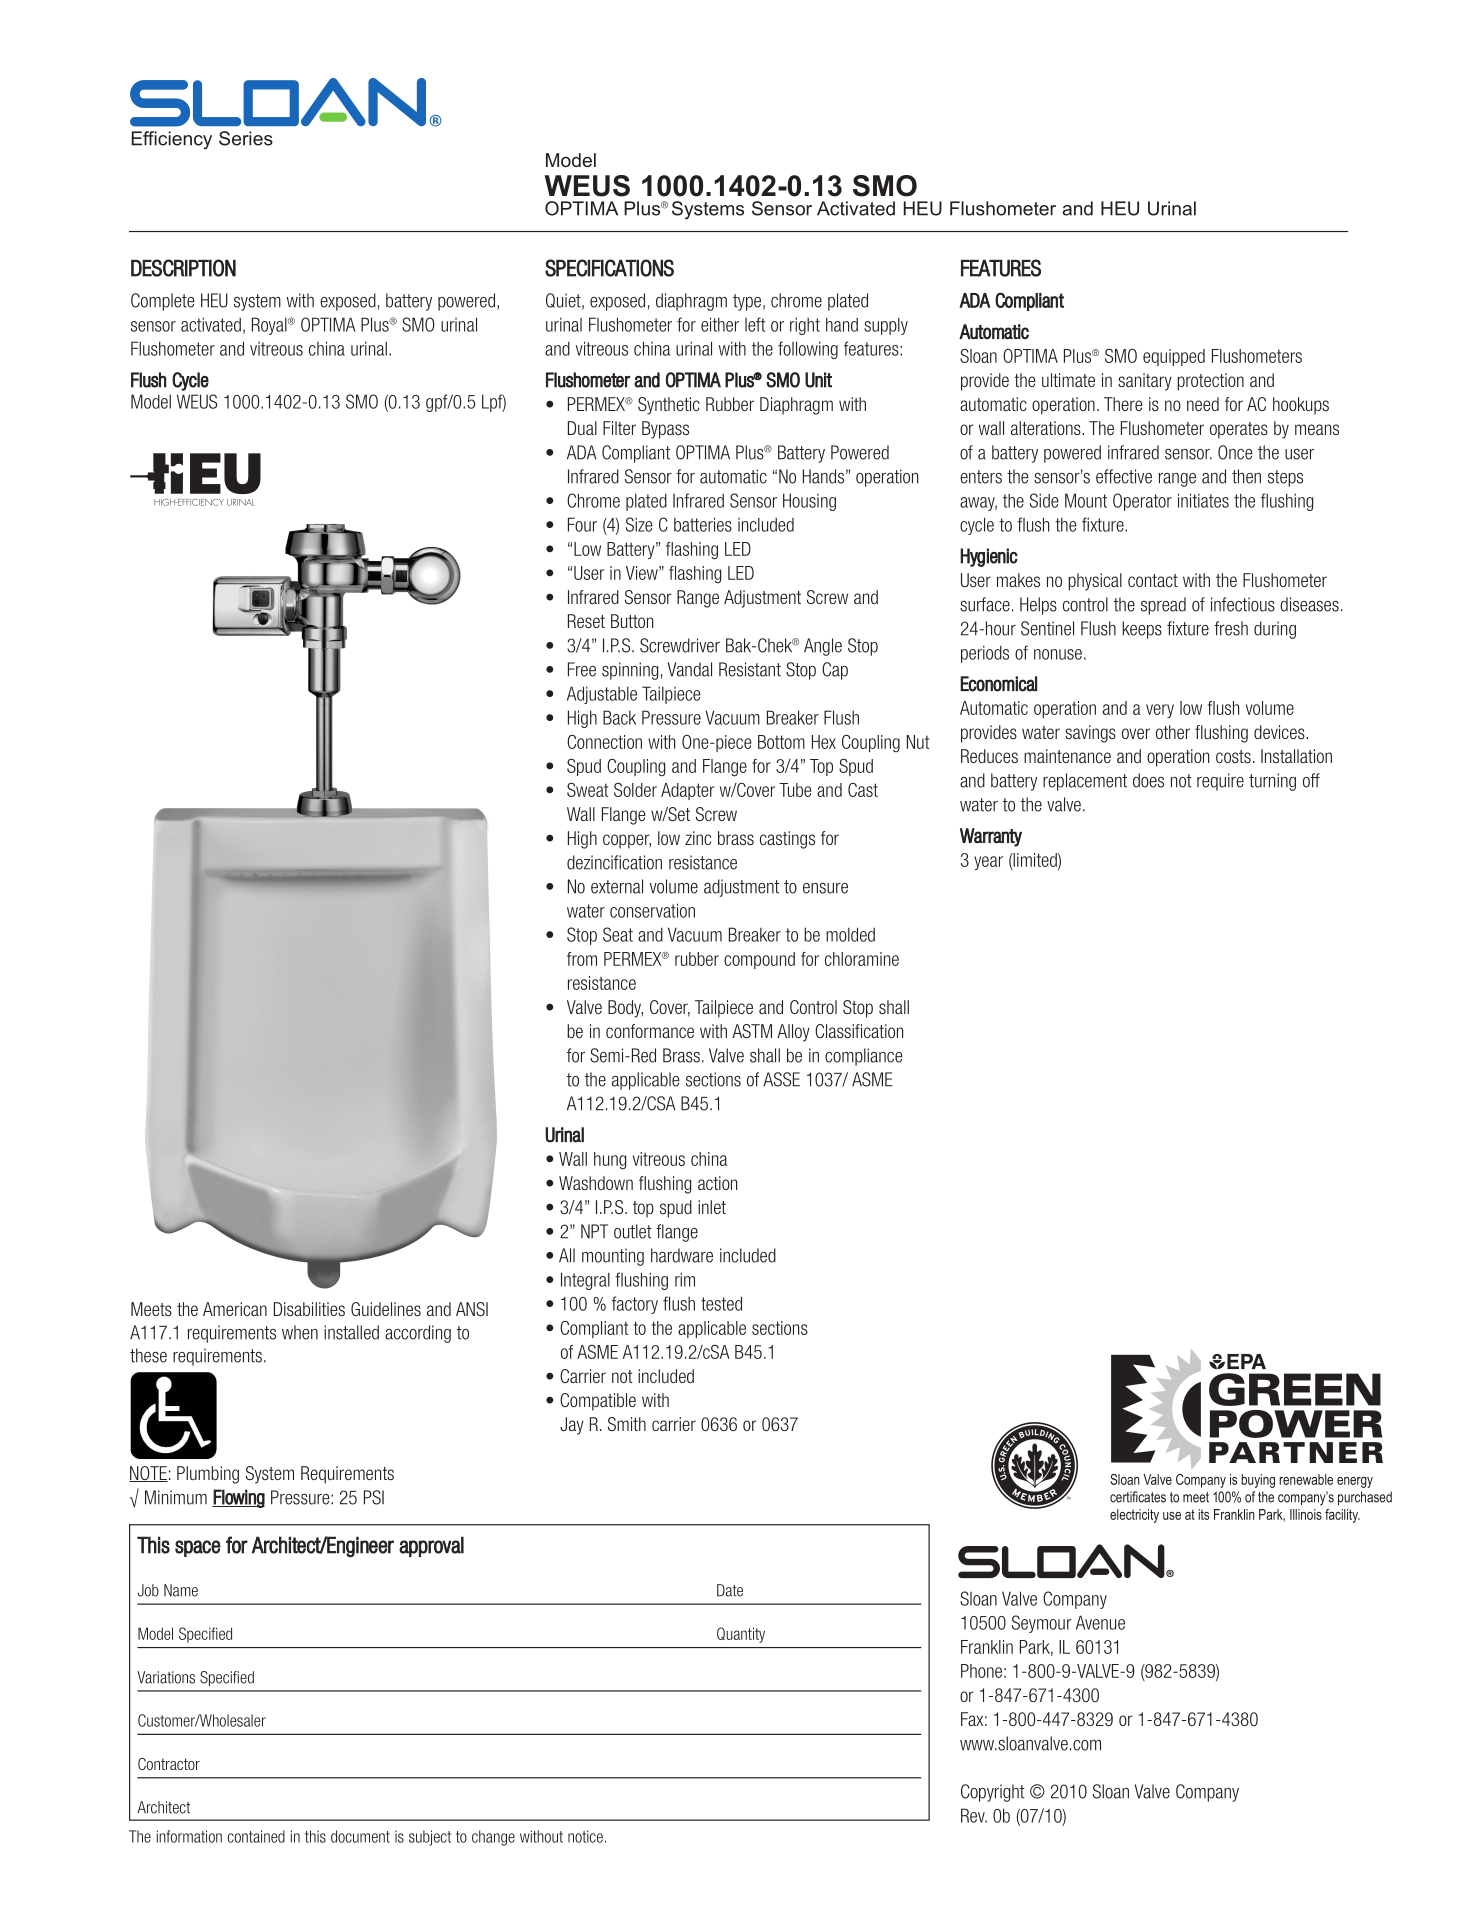 The width and height of the image is (1476, 1910). Describe the element at coordinates (246, 138) in the image. I see `Series` at that location.
